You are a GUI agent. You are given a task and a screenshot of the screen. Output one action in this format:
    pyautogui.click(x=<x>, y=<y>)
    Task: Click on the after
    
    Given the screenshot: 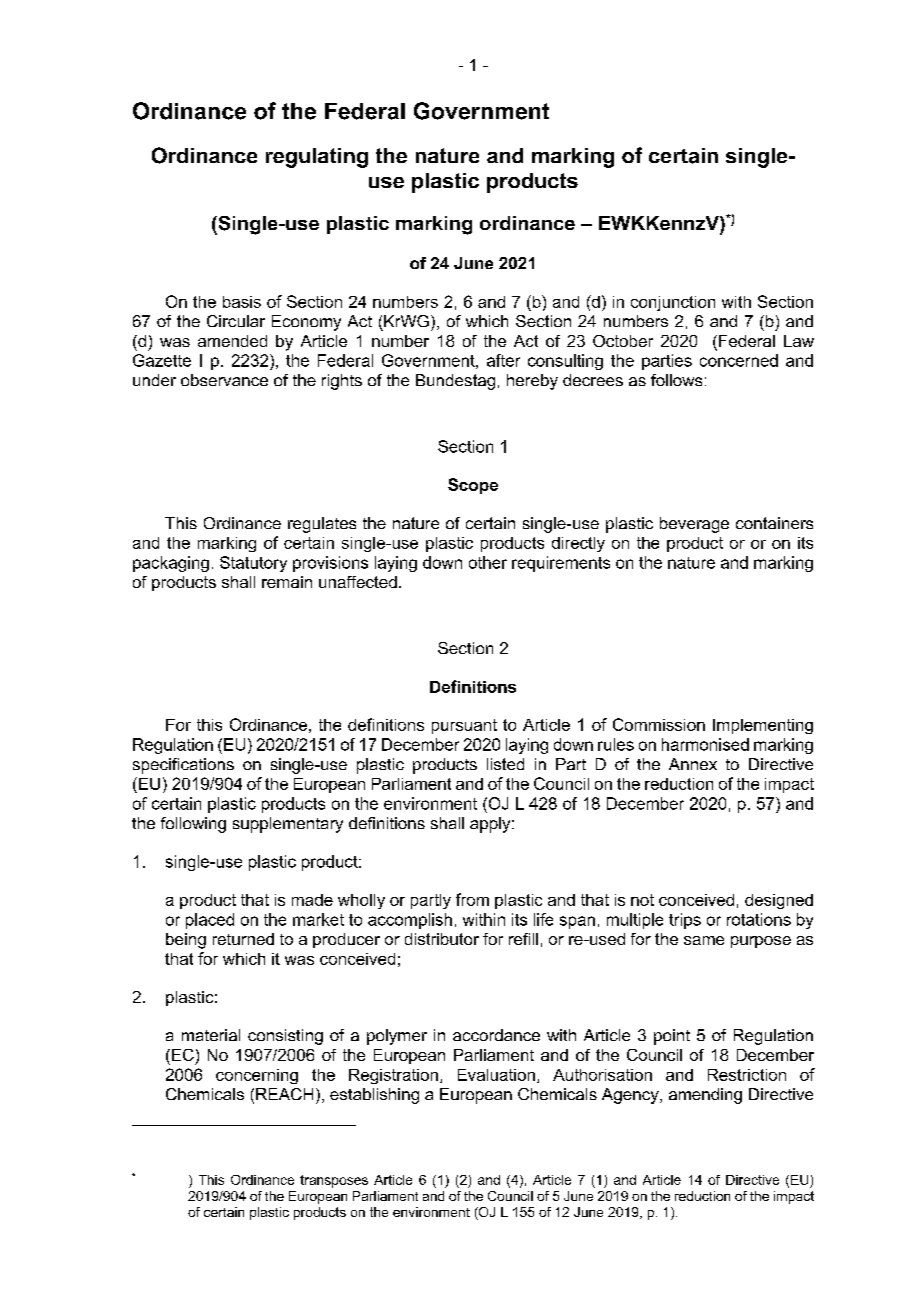 What is the action you would take?
    pyautogui.click(x=503, y=360)
